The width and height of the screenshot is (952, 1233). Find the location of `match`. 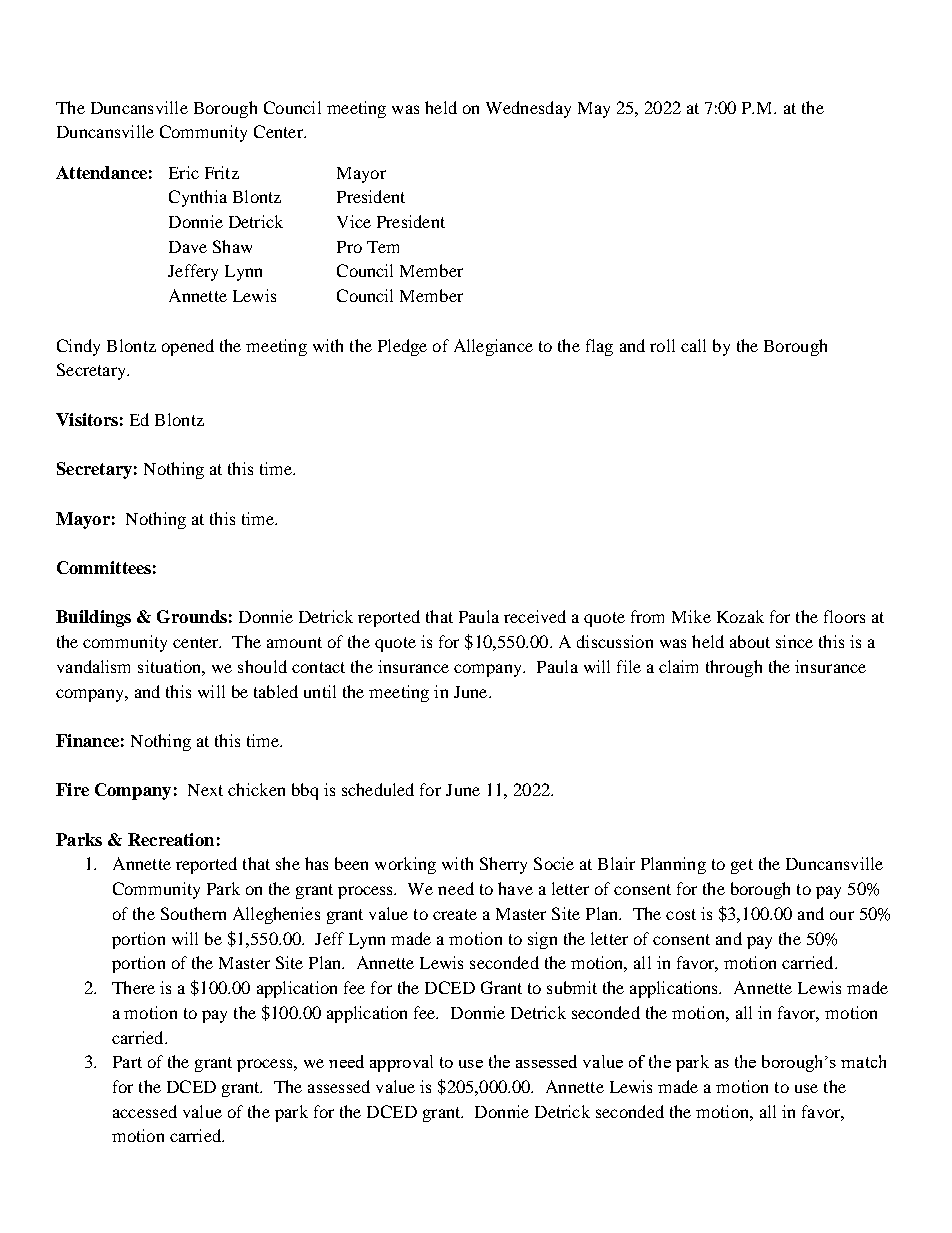

match is located at coordinates (863, 1061).
